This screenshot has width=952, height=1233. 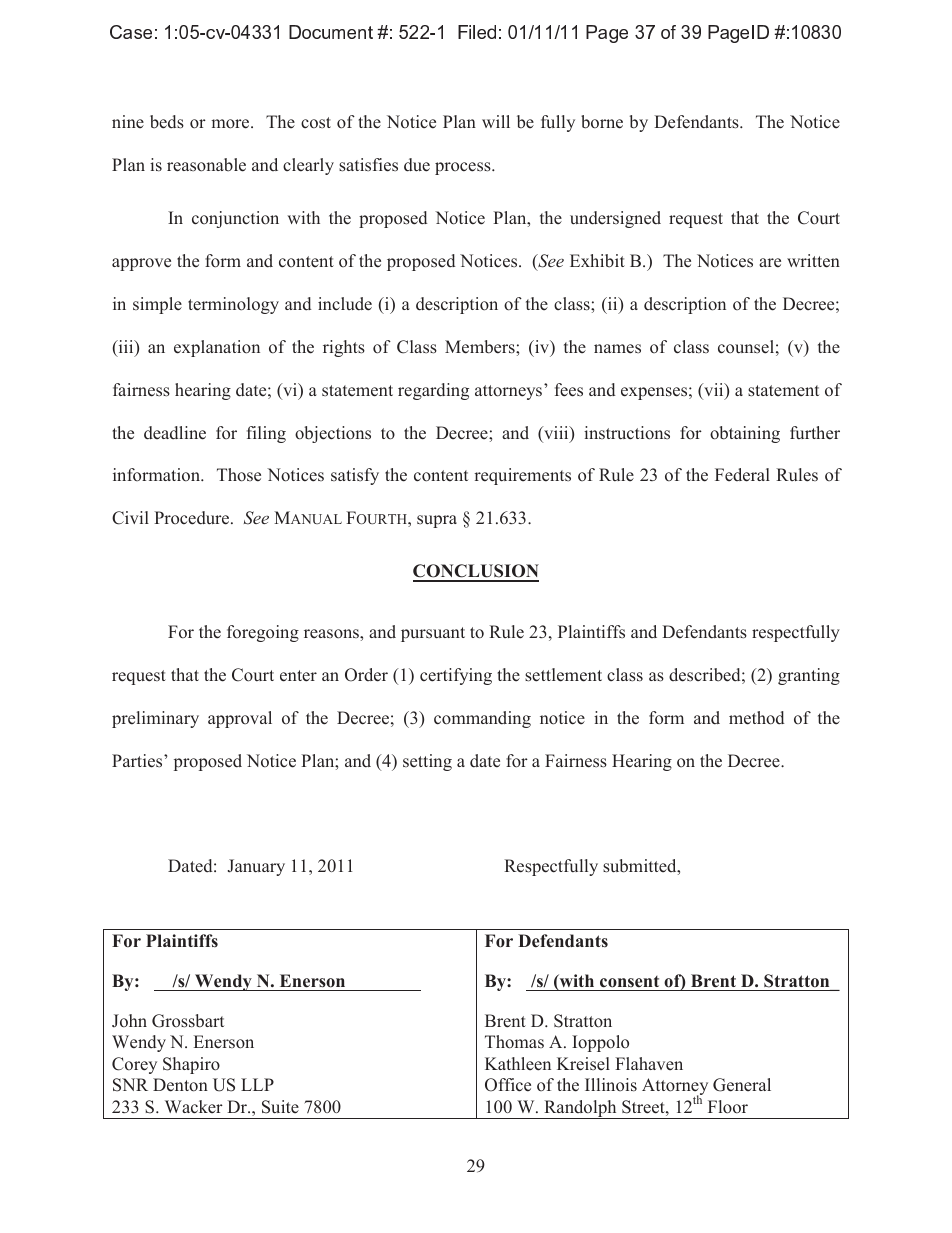 What do you see at coordinates (602, 122) in the screenshot?
I see `borne` at bounding box center [602, 122].
